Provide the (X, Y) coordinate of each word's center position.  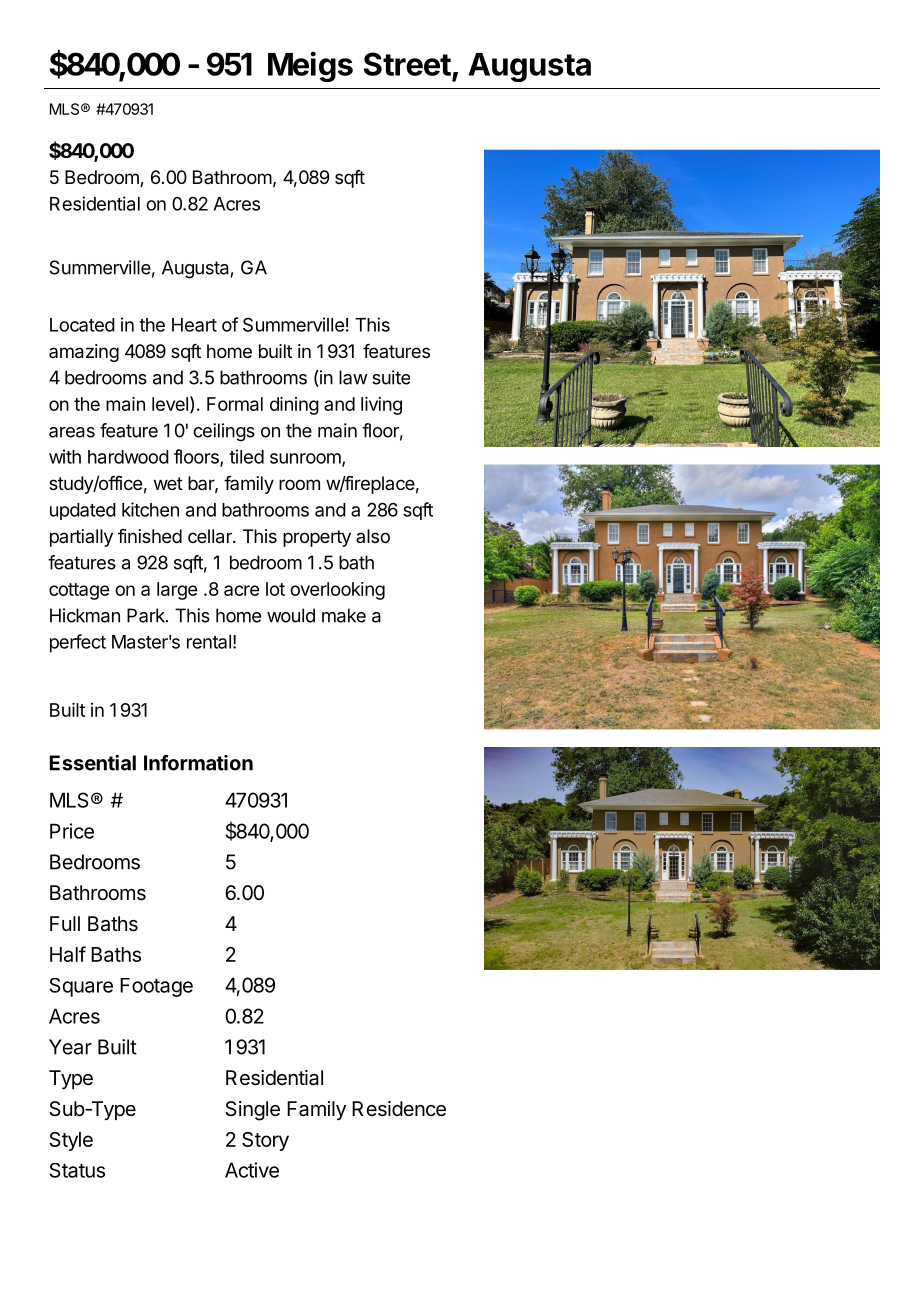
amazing (84, 353)
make (344, 615)
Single (252, 1111)
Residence (399, 1109)
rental (209, 642)
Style (71, 1141)
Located (82, 325)
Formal (235, 404)
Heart (194, 325)
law (353, 377)
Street (407, 64)
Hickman (85, 615)
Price (72, 831)
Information (198, 763)
